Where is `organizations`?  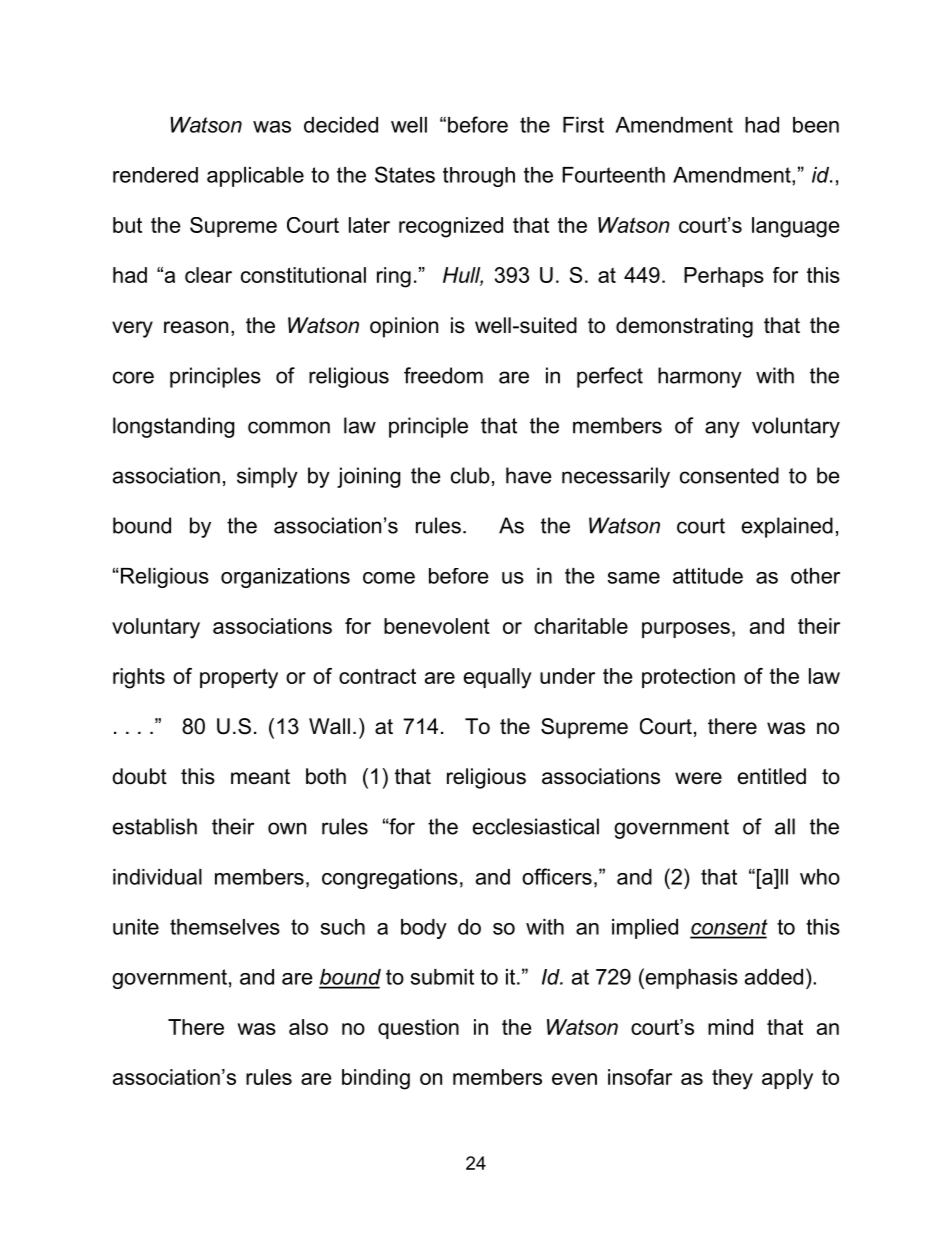 organizations is located at coordinates (285, 578).
